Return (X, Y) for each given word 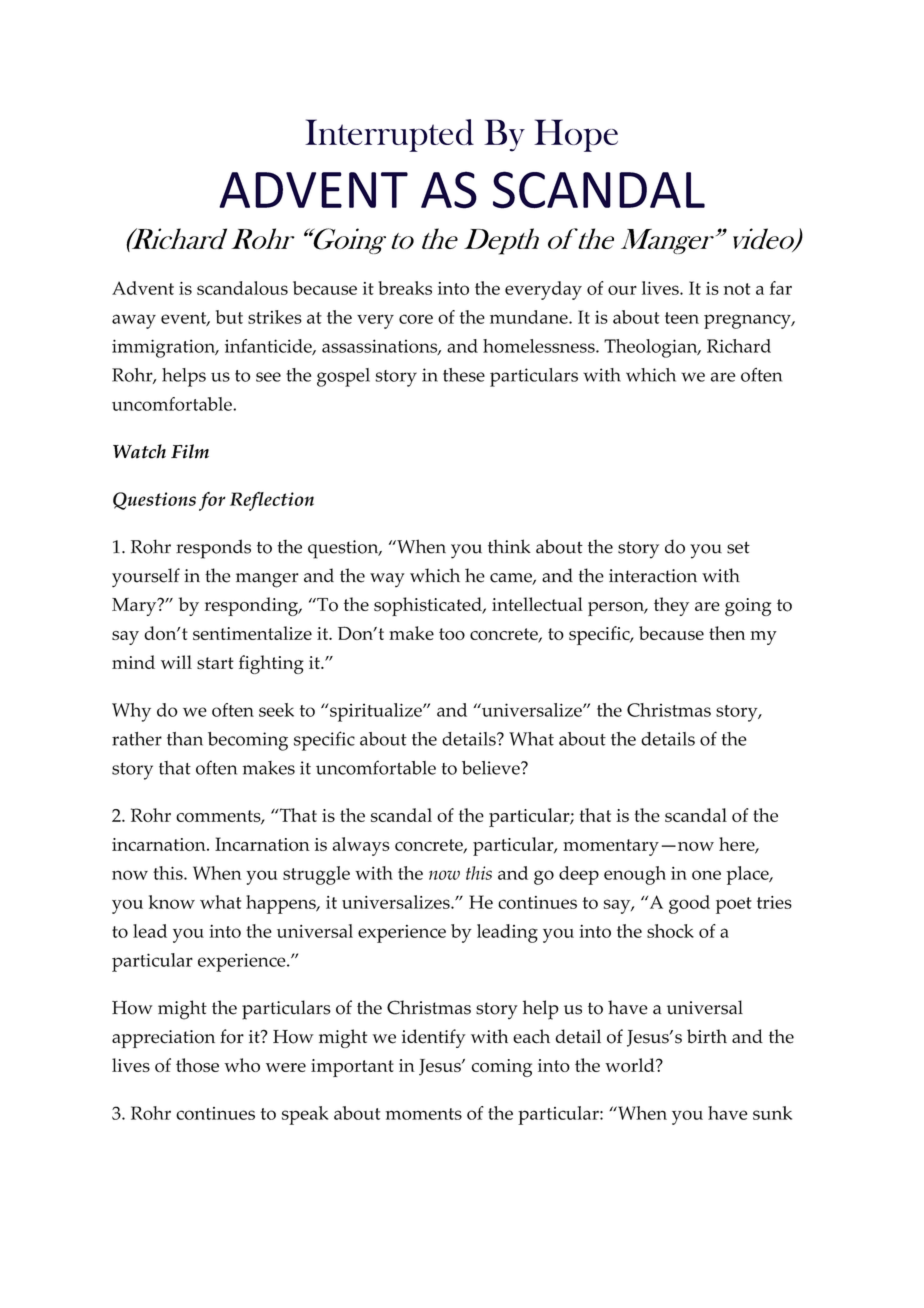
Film (190, 451)
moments (423, 1114)
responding (252, 606)
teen (682, 318)
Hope (576, 135)
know (172, 902)
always (361, 846)
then (727, 633)
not (736, 289)
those (197, 1065)
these (464, 375)
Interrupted (389, 135)
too (452, 634)
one (706, 875)
